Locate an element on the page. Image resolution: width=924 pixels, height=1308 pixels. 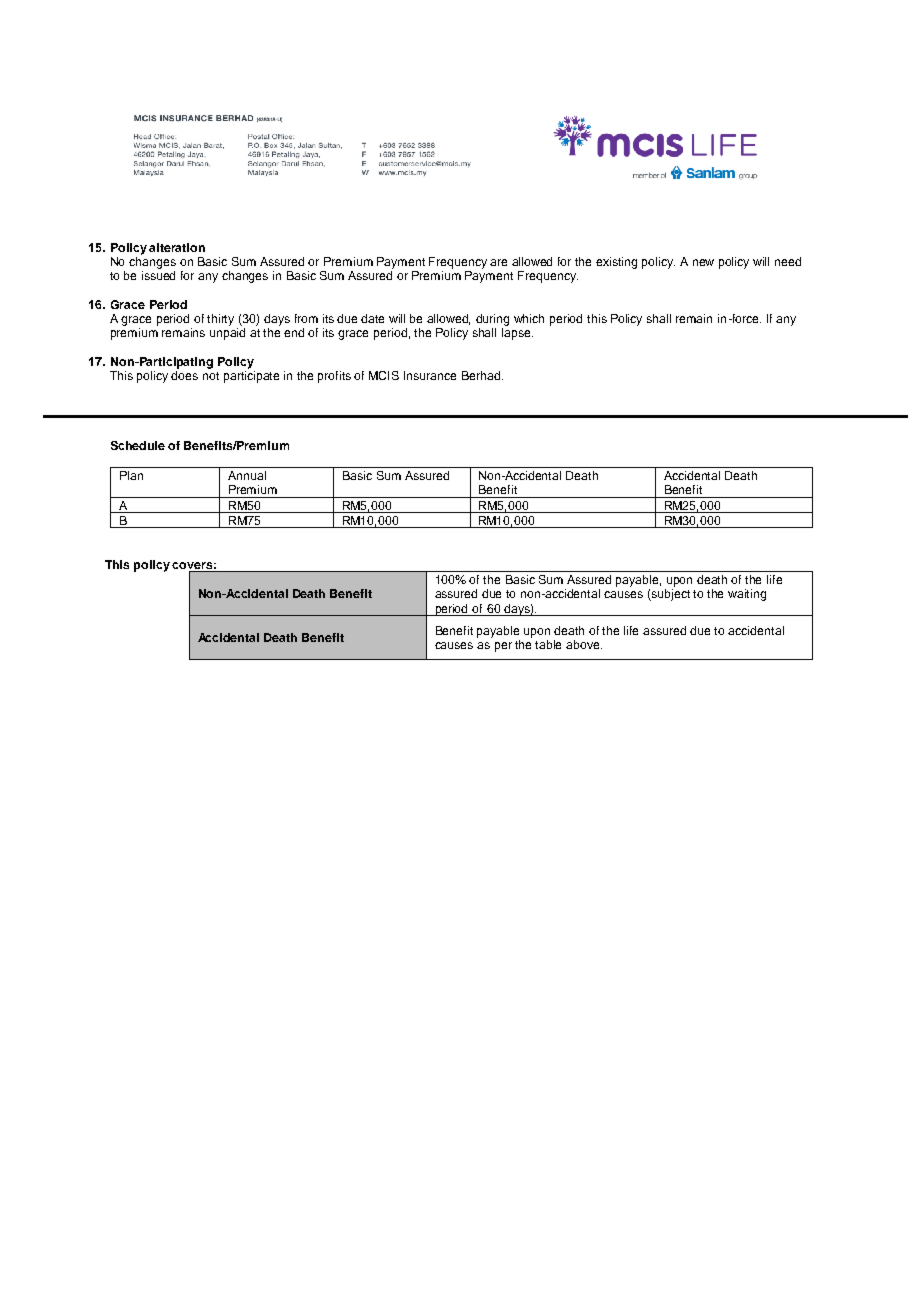
Berhad is located at coordinates (482, 375).
